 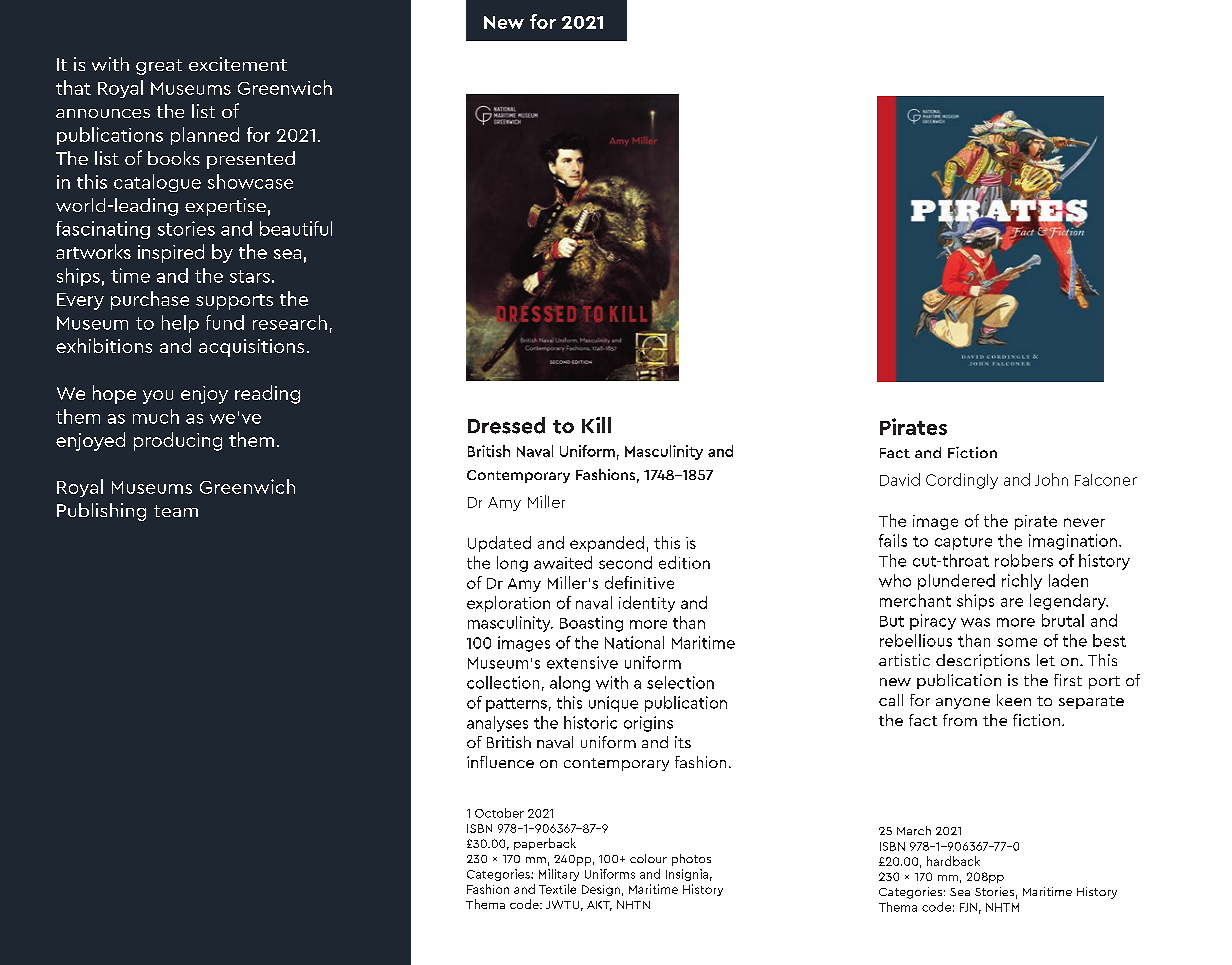 What do you see at coordinates (251, 160) in the image?
I see `presented` at bounding box center [251, 160].
